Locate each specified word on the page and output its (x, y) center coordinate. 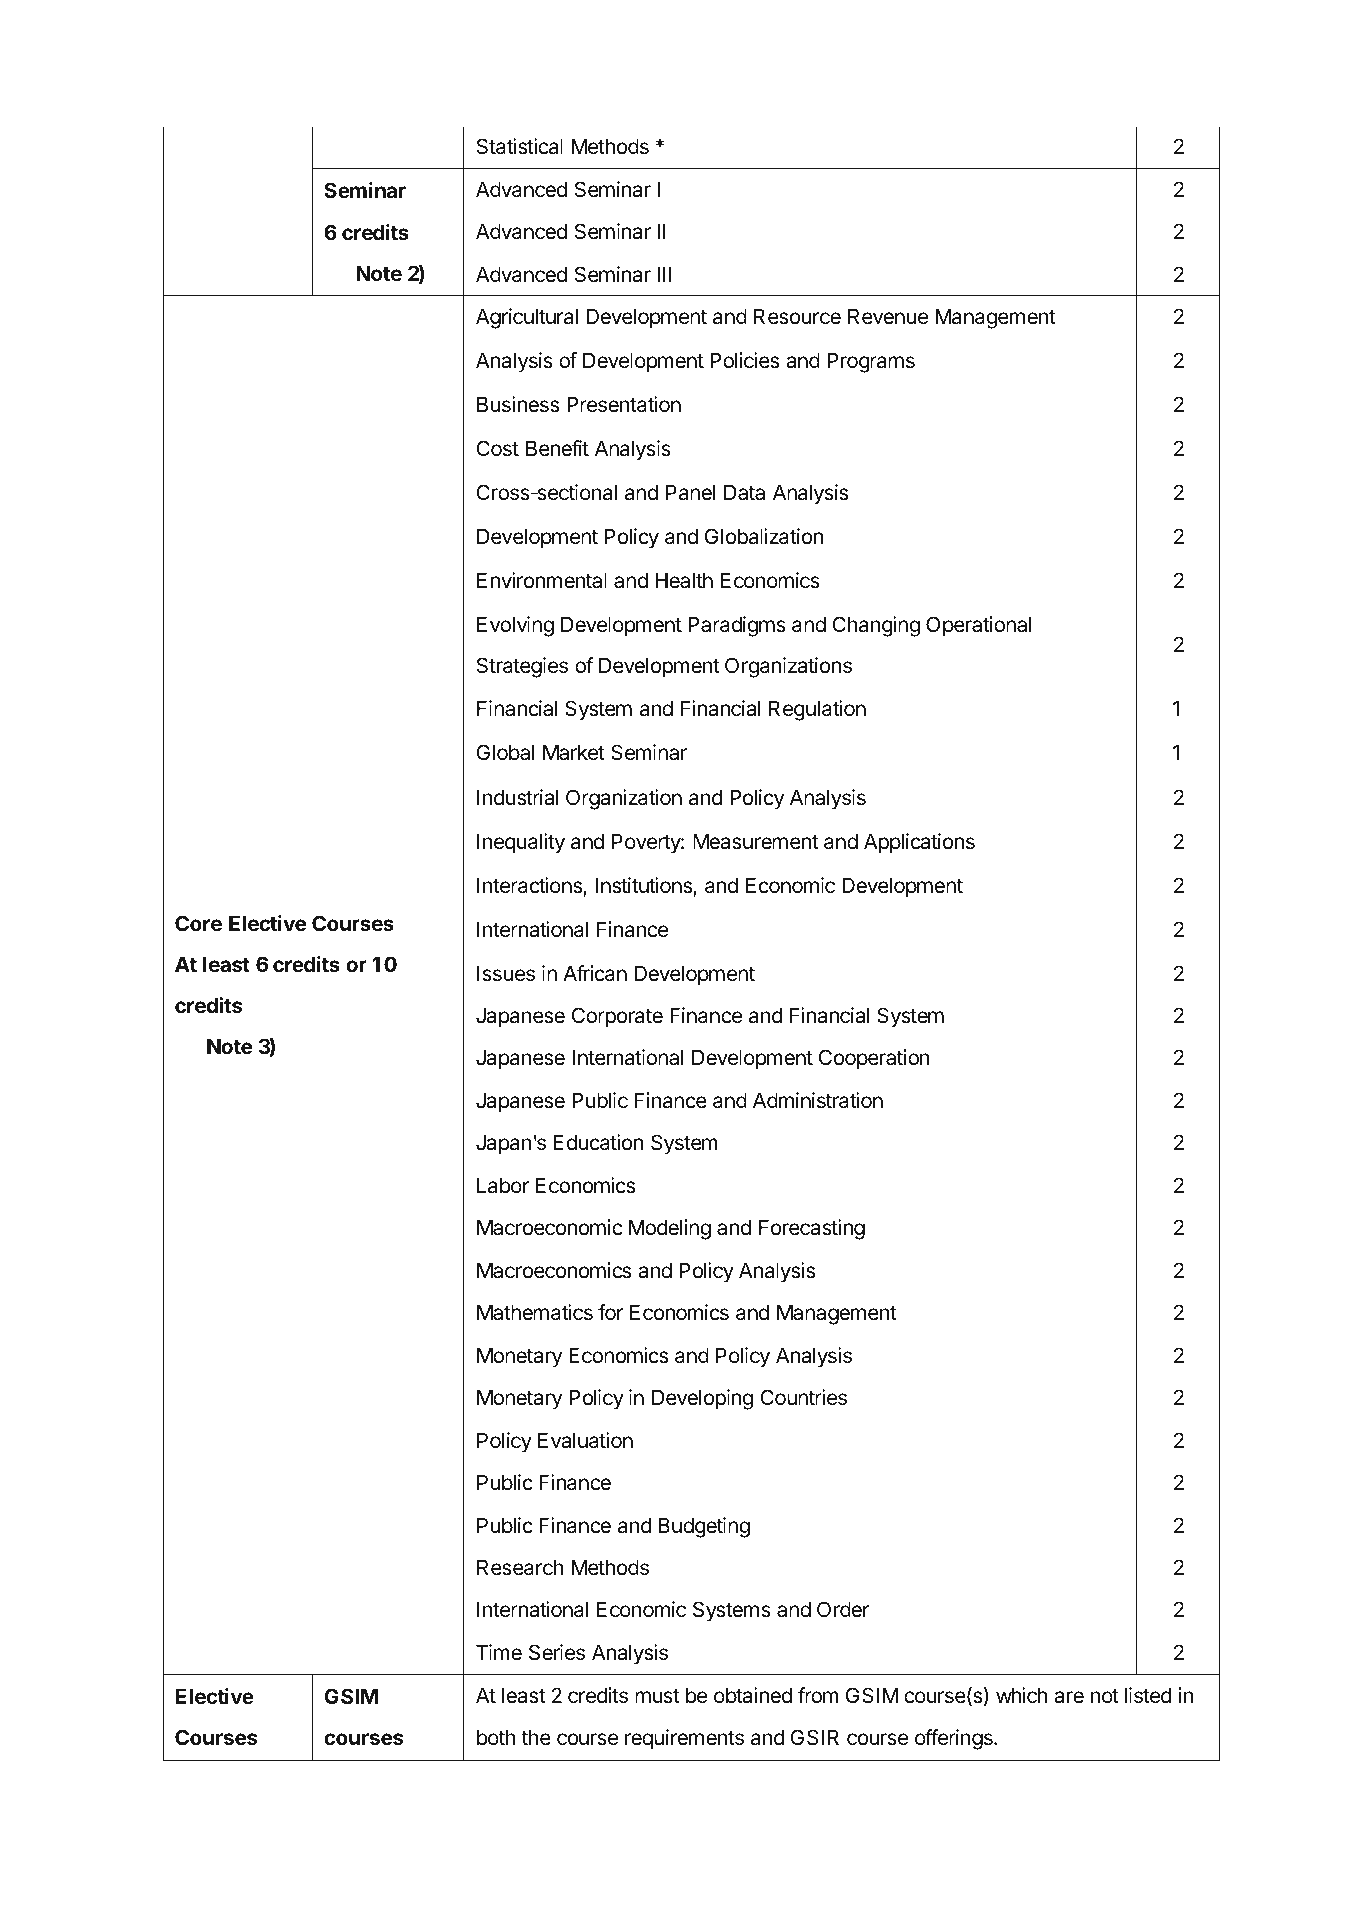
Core (198, 923)
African (595, 973)
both (496, 1737)
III (664, 274)
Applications (919, 843)
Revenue (888, 316)
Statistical (520, 146)
